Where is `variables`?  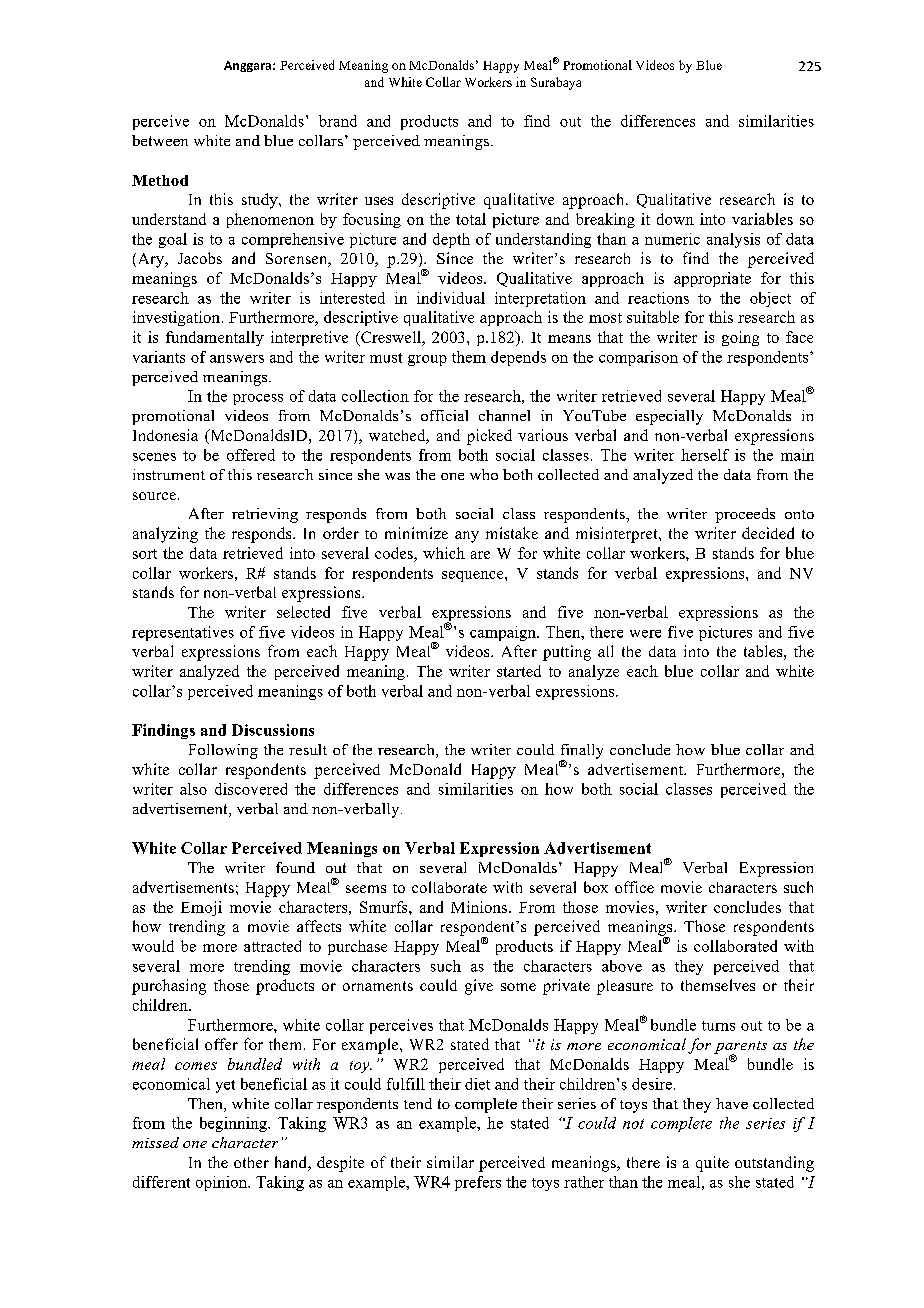 variables is located at coordinates (762, 219).
